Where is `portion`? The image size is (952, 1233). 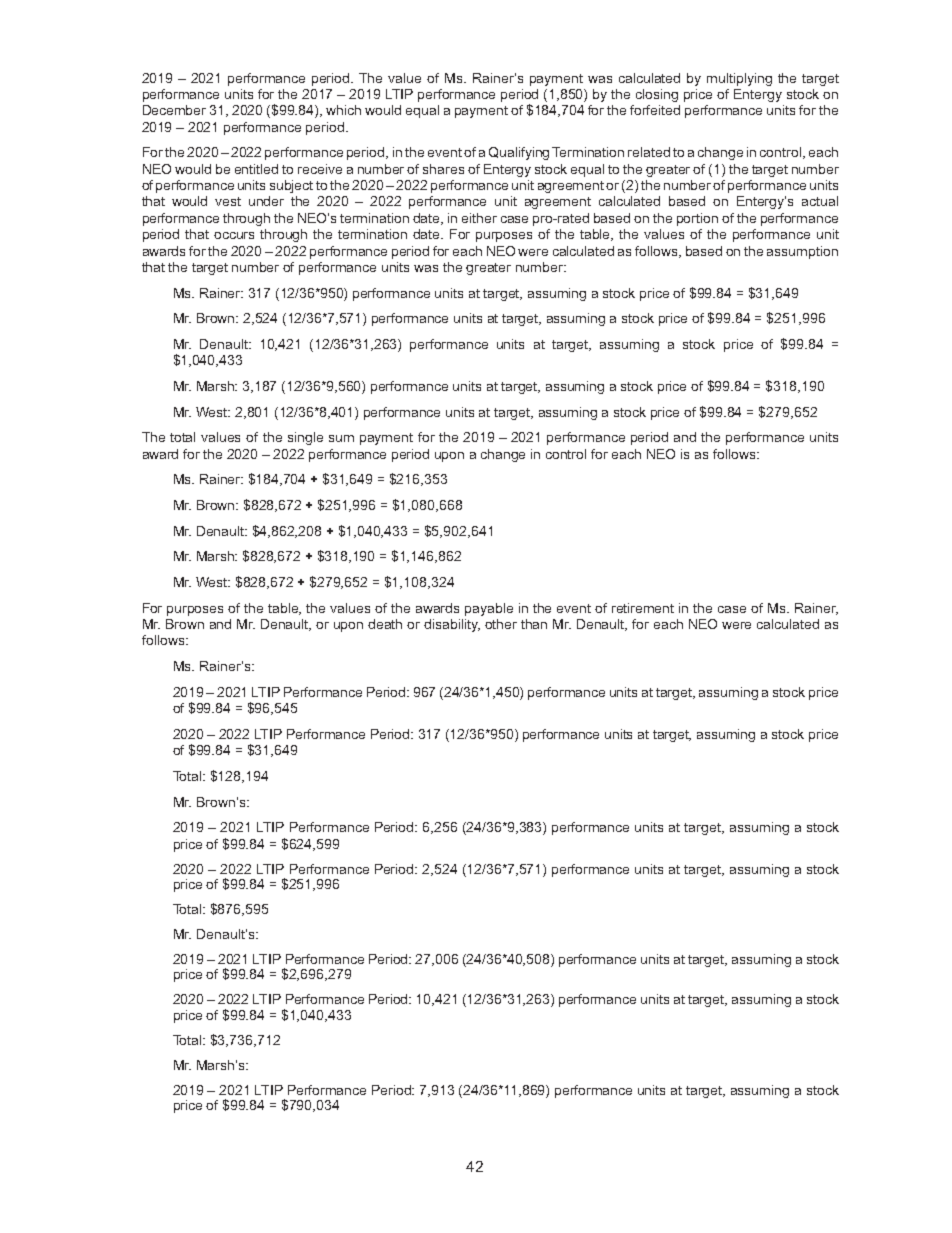
portion is located at coordinates (697, 219).
